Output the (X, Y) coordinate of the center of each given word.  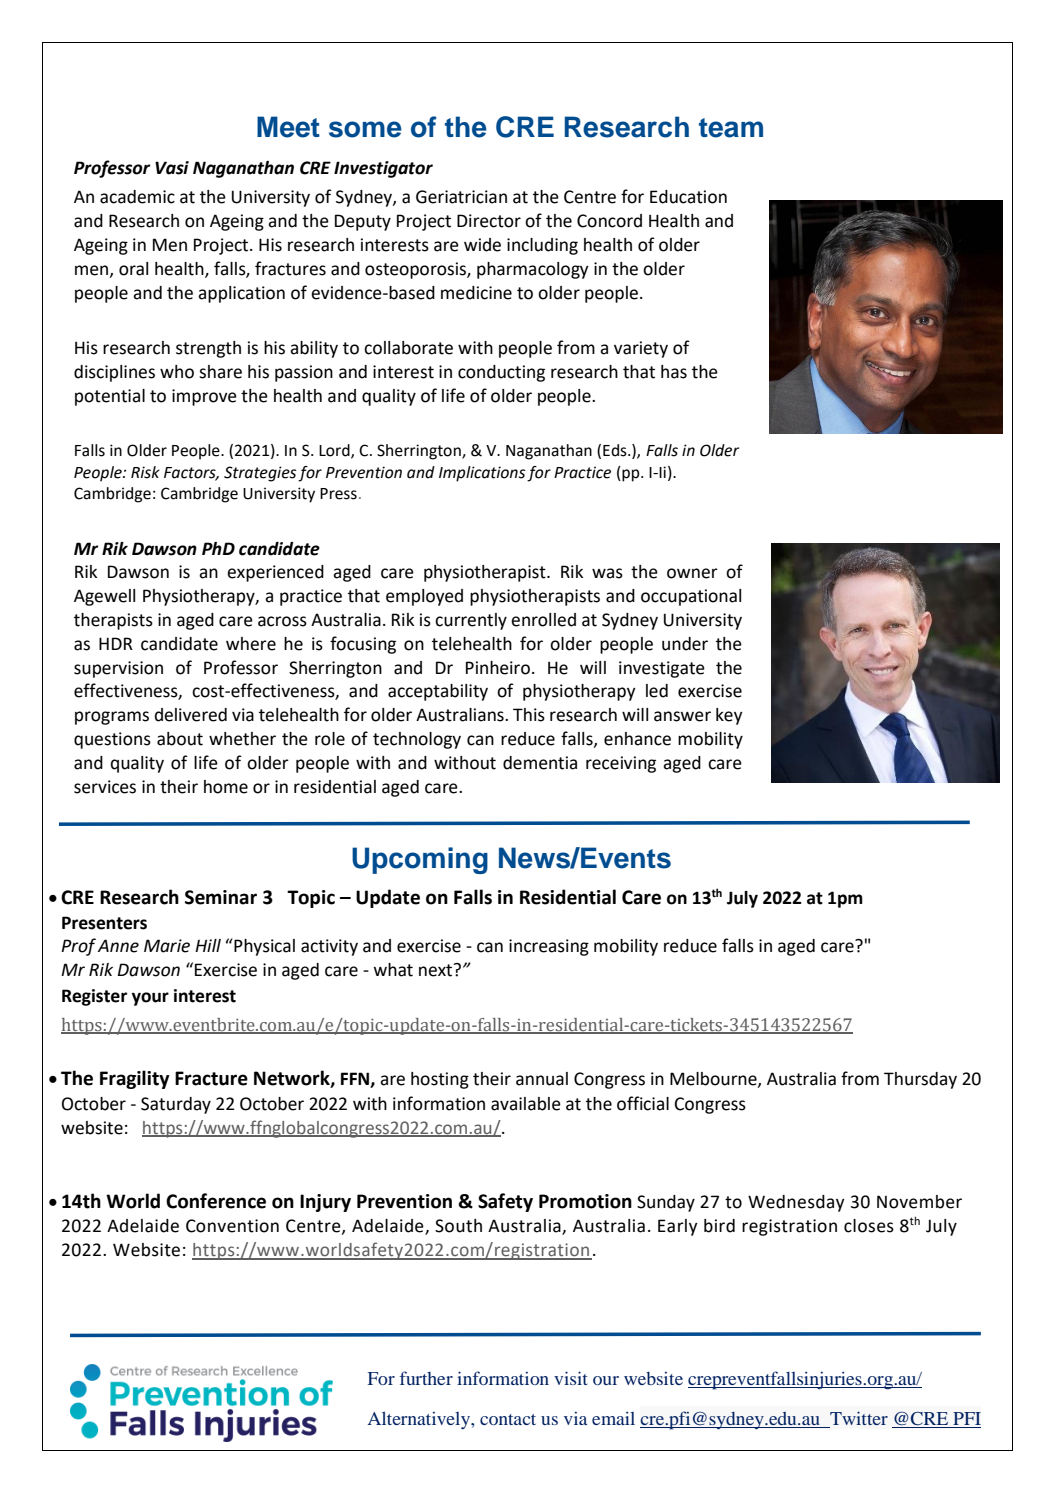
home (226, 787)
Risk (145, 472)
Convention (232, 1226)
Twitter (858, 1419)
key (729, 716)
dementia (540, 763)
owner (692, 573)
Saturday (176, 1105)
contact (508, 1419)
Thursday (920, 1080)
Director (489, 221)
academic (137, 197)
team (731, 128)
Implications (482, 474)
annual (542, 1079)
